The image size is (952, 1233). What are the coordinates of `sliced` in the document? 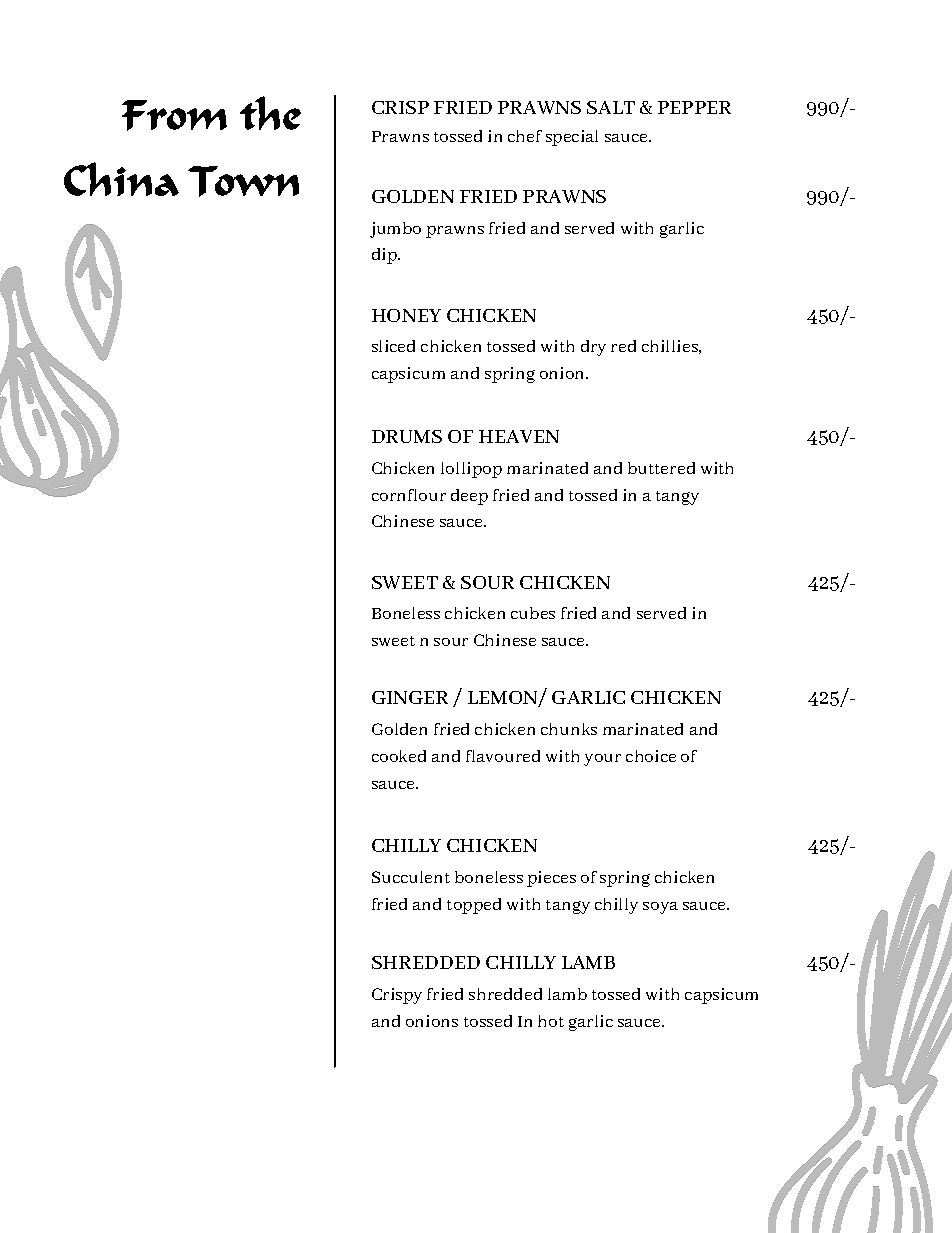 It's located at (393, 346).
